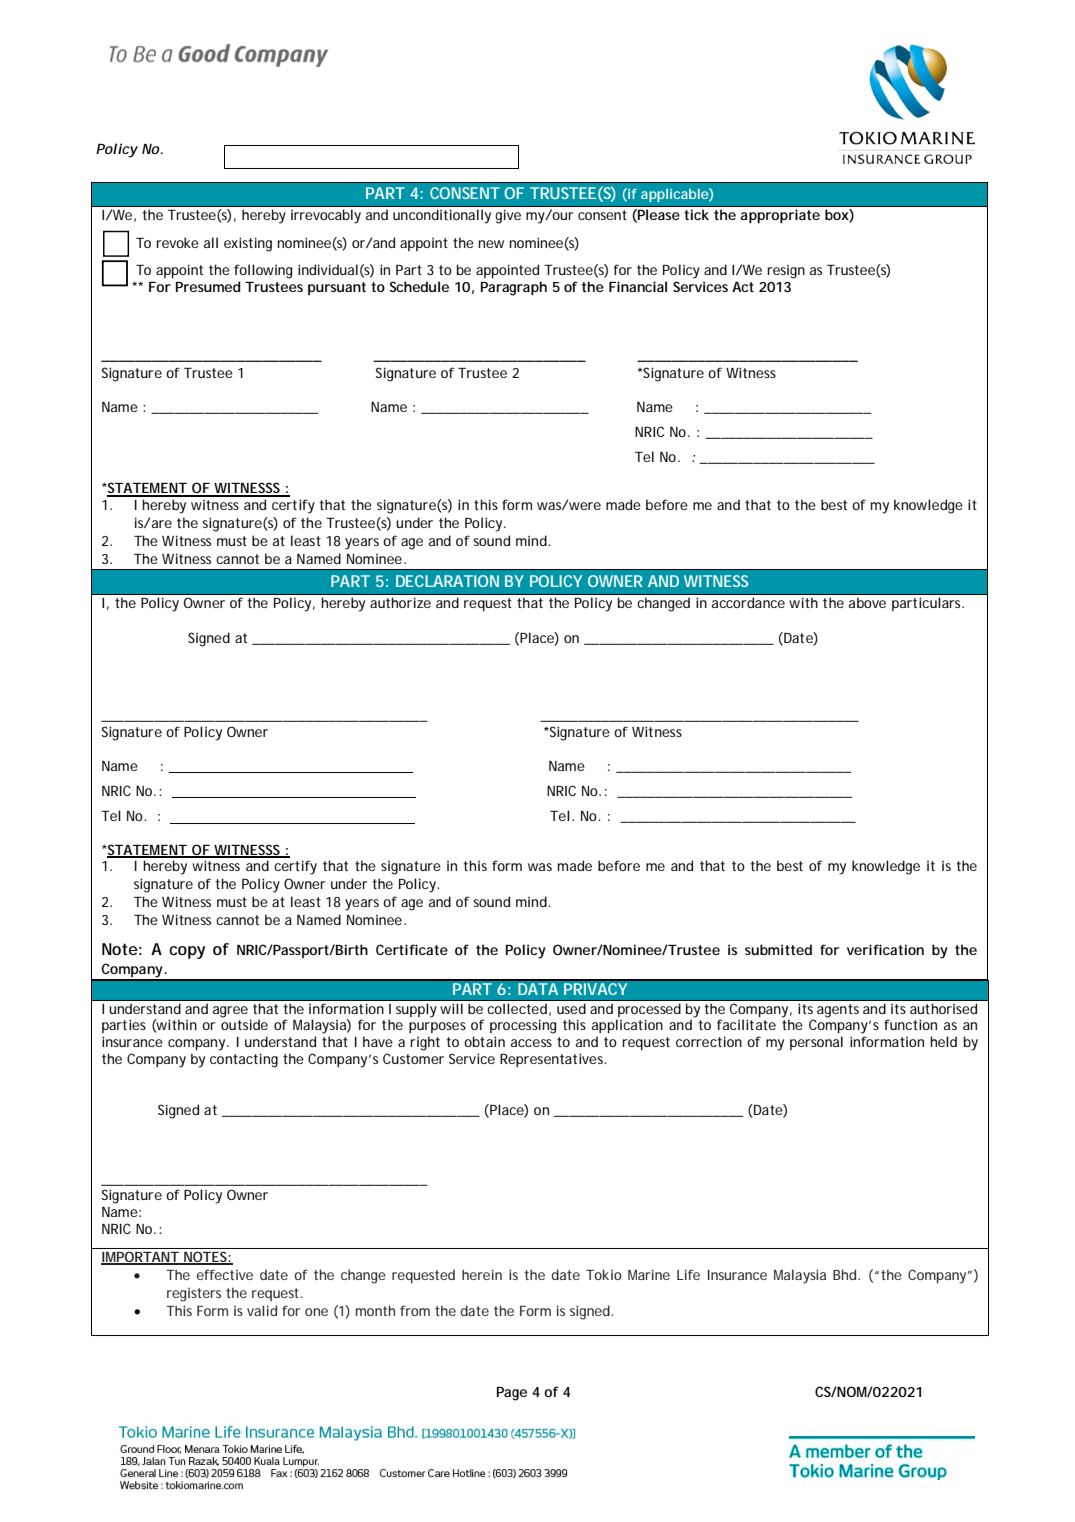 This screenshot has height=1522, width=1075. I want to click on resign, so click(786, 272).
